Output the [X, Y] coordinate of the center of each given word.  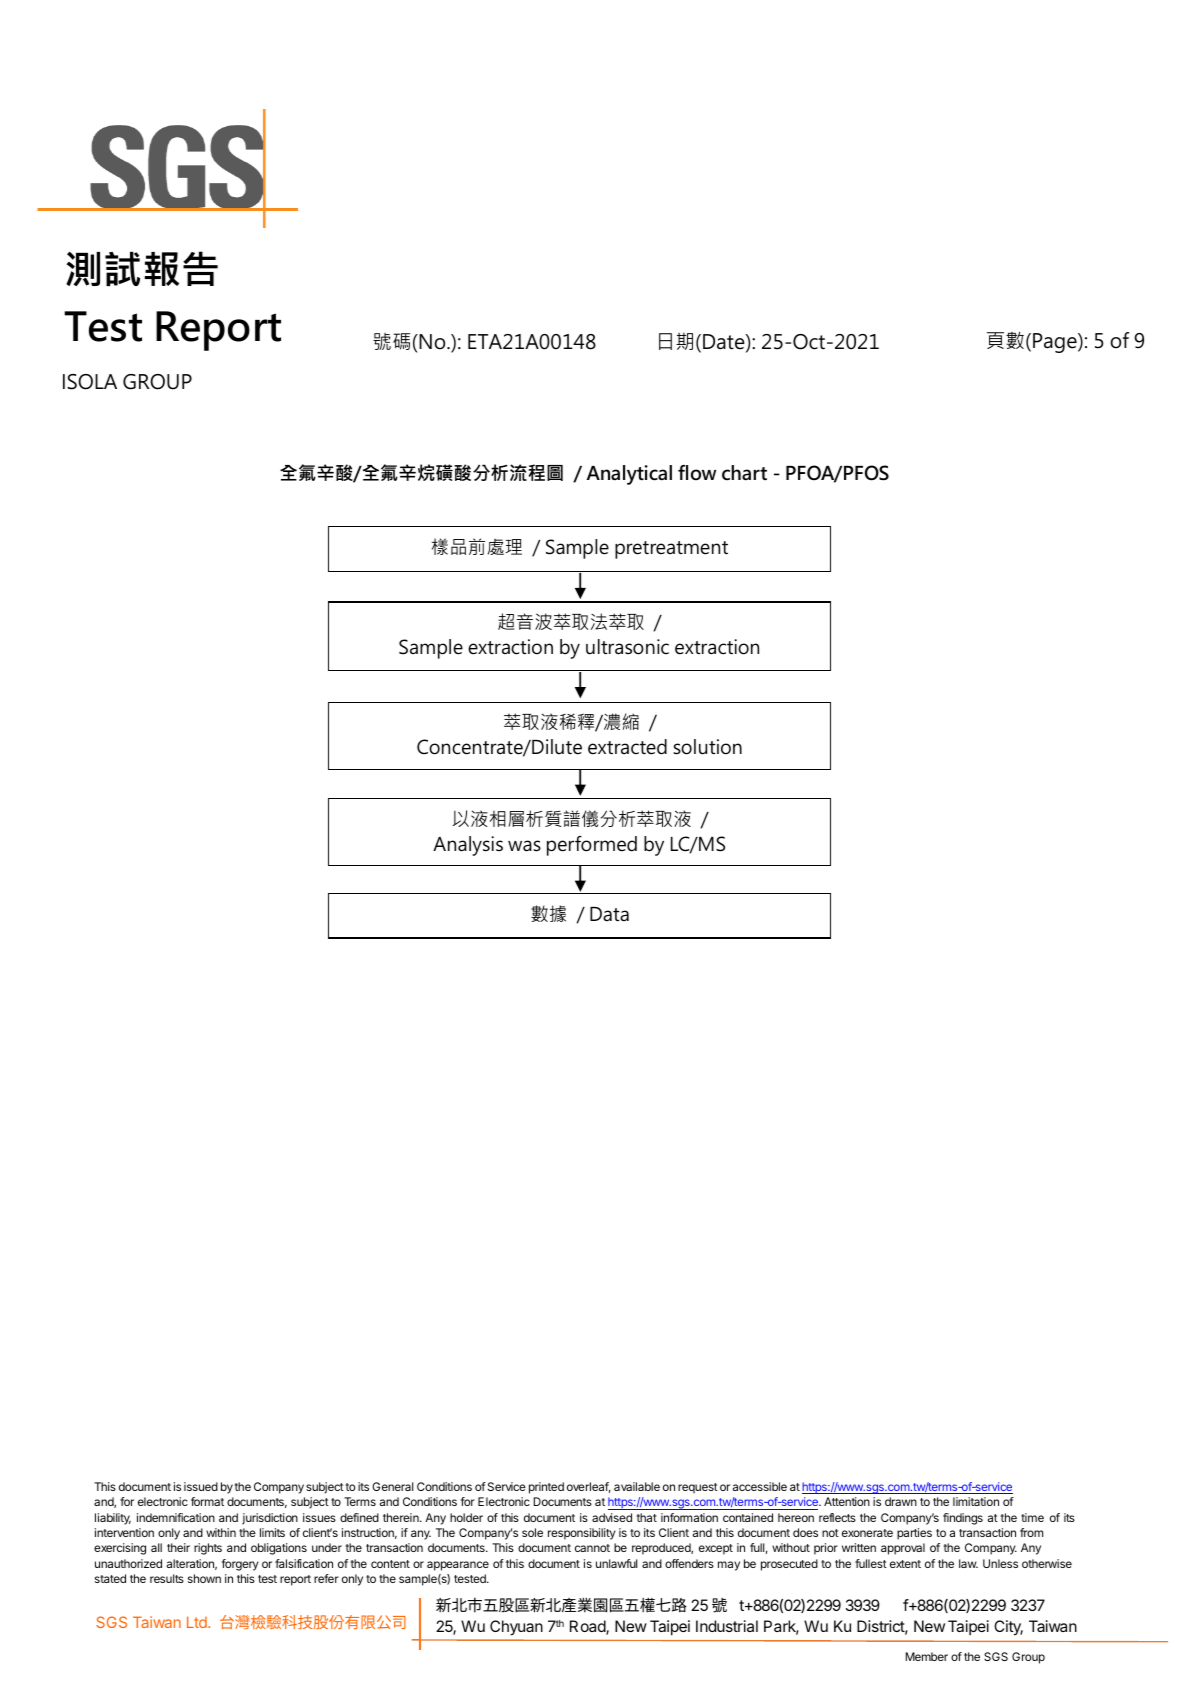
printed [546, 1488]
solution [707, 747]
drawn [901, 1501]
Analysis [468, 846]
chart [744, 473]
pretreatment [671, 550]
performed [592, 846]
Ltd [198, 1622]
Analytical [629, 475]
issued [201, 1486]
